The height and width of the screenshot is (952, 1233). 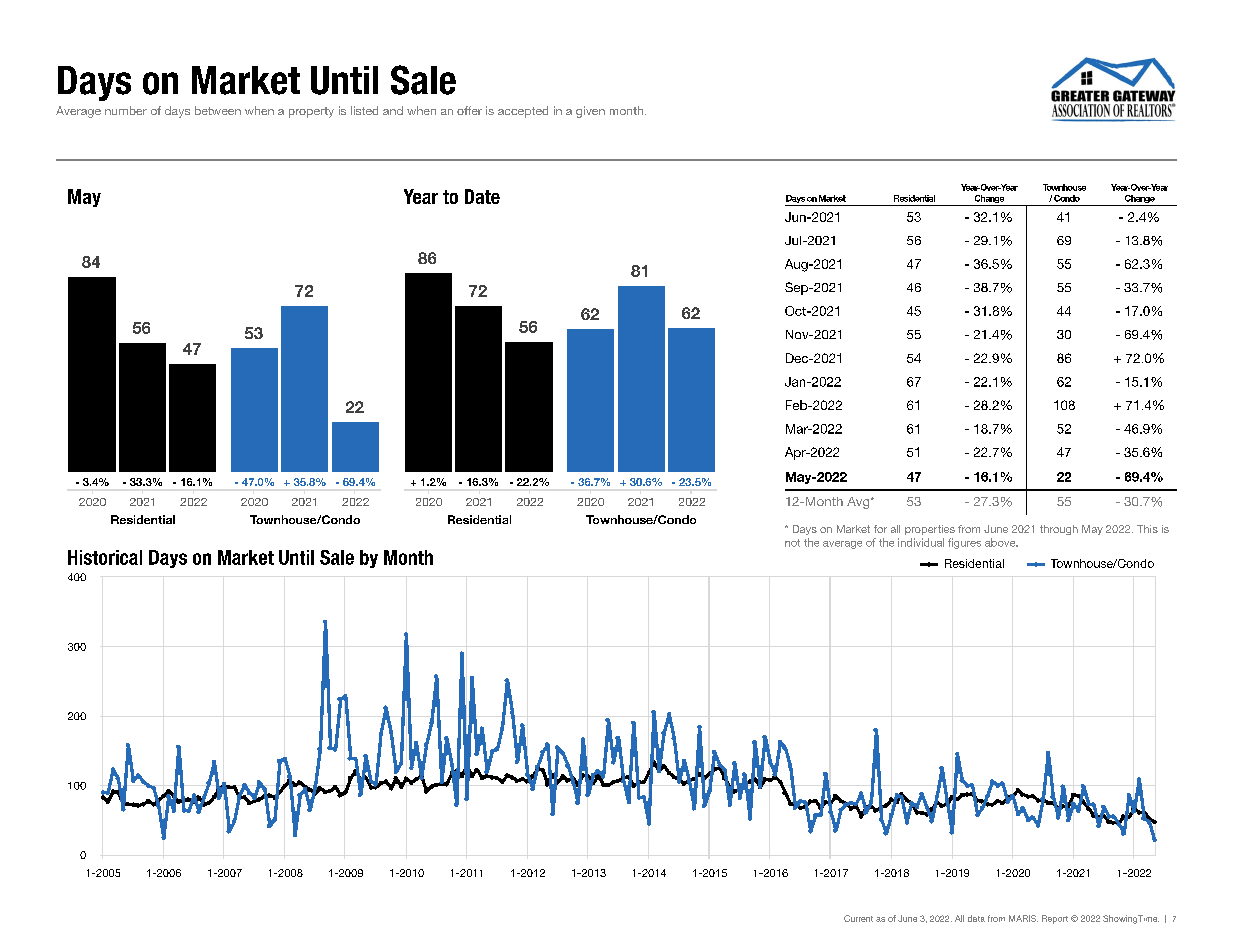 What do you see at coordinates (976, 918) in the screenshot?
I see `data` at bounding box center [976, 918].
